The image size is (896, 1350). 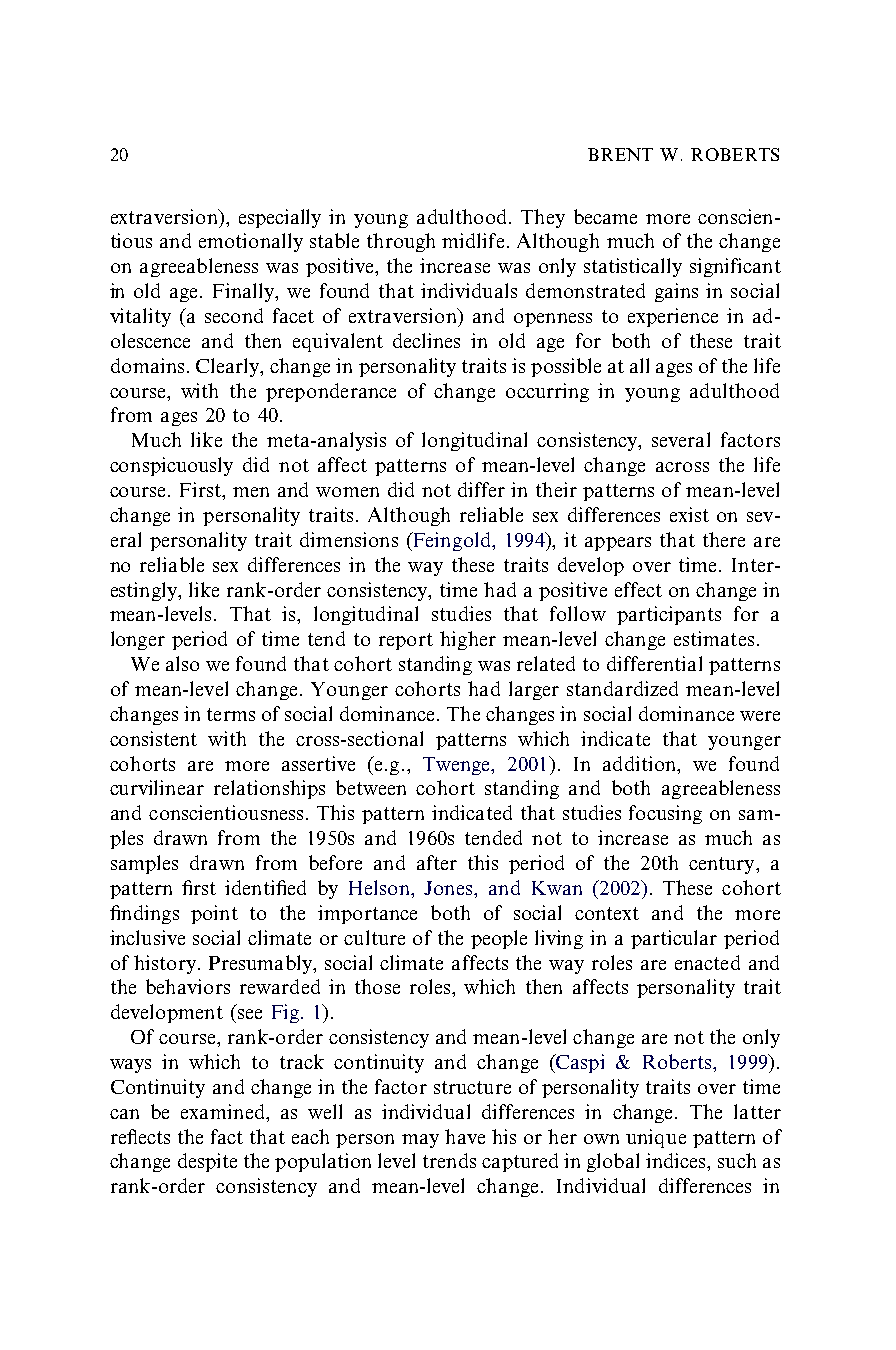 I want to click on BRENT, so click(x=620, y=154).
